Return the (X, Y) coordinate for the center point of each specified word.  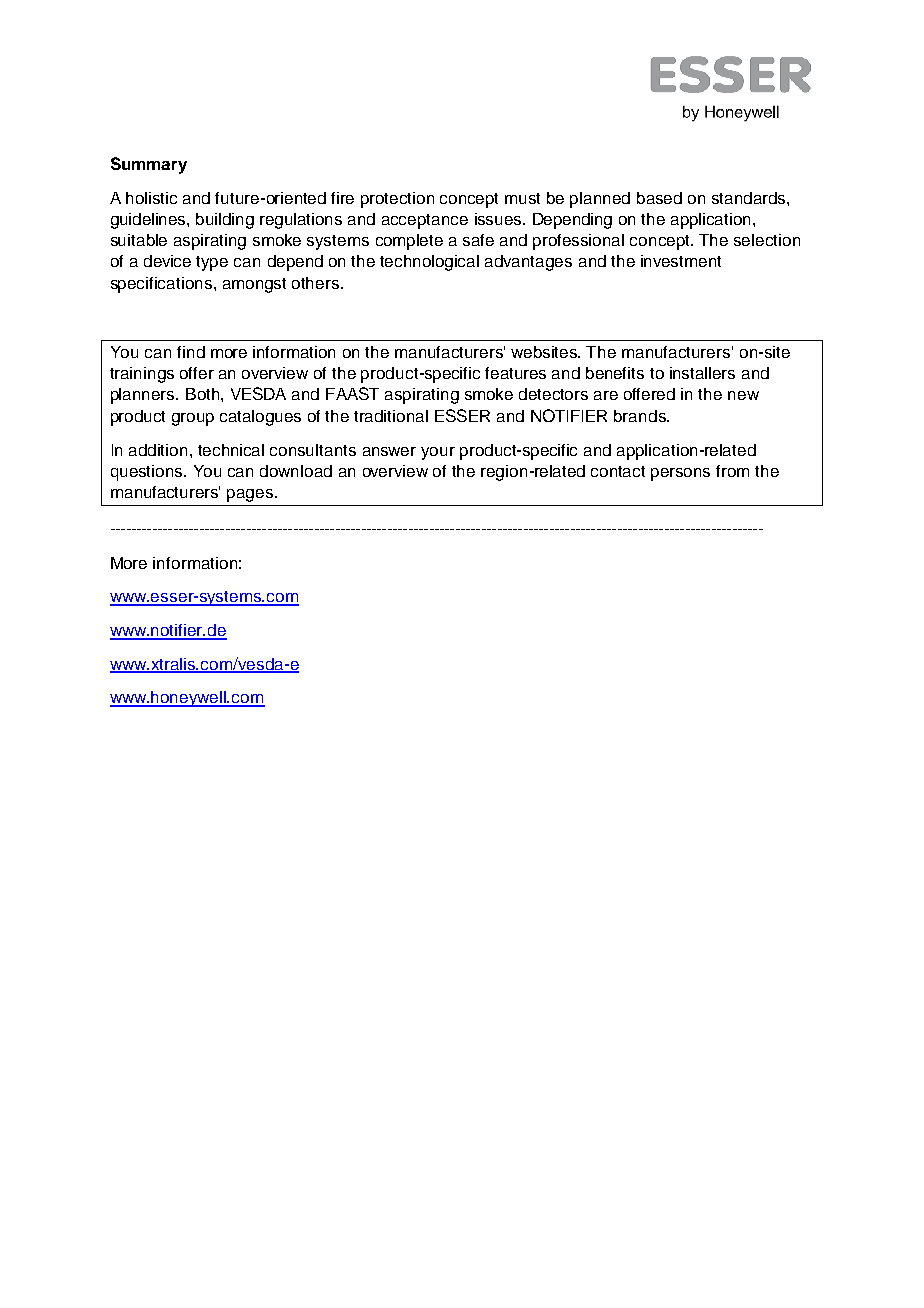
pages (251, 495)
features (515, 373)
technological (429, 263)
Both (204, 394)
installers (702, 373)
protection (397, 200)
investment (681, 261)
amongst (254, 285)
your (438, 453)
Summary (149, 165)
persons (680, 474)
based (659, 198)
